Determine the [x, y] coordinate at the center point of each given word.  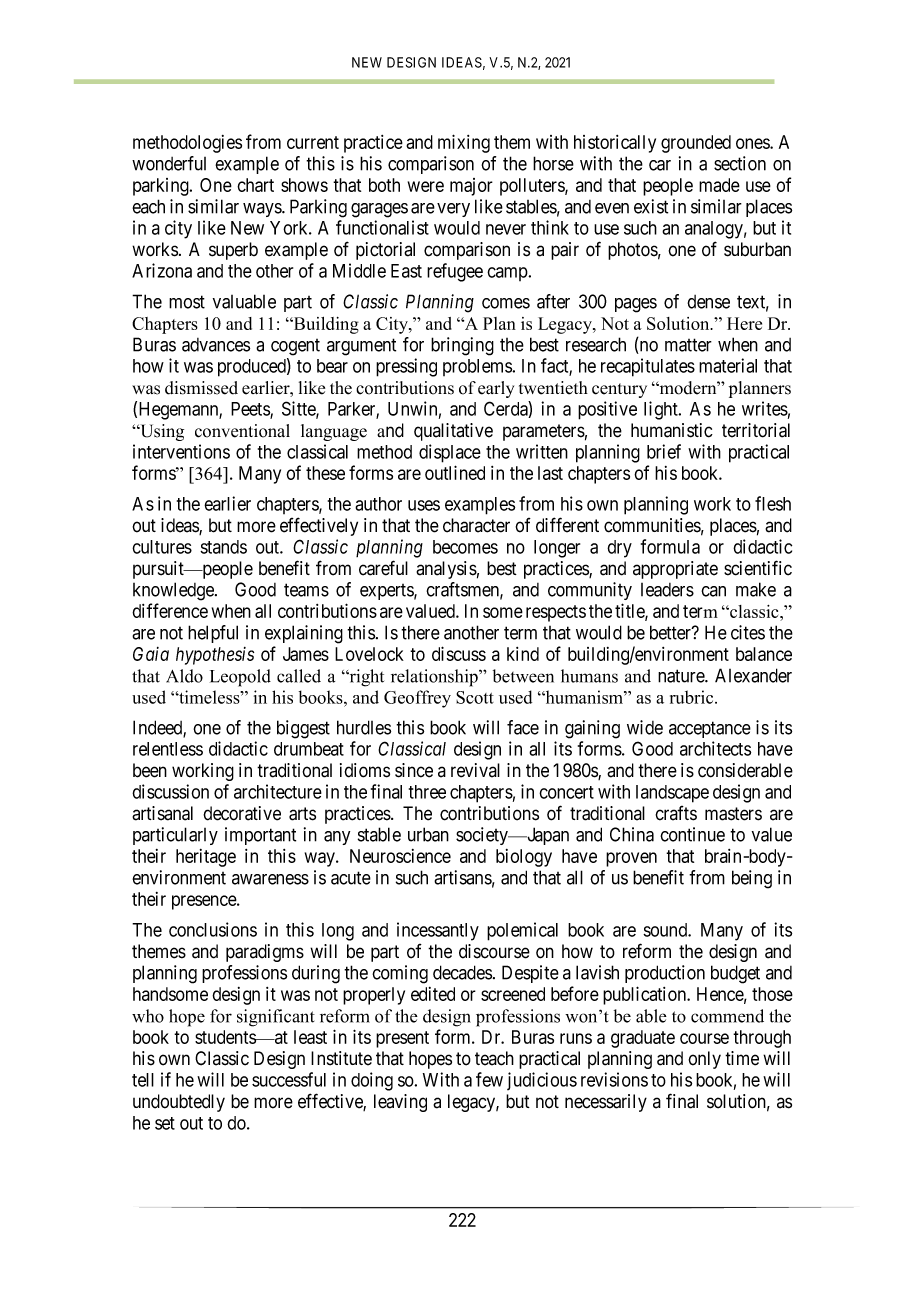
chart [255, 185]
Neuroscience [400, 856]
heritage [206, 858]
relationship [435, 678]
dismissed [201, 388]
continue [692, 834]
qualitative [453, 432]
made [719, 185]
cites [748, 632]
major [471, 187]
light [662, 410]
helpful [213, 634]
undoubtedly [179, 1103]
